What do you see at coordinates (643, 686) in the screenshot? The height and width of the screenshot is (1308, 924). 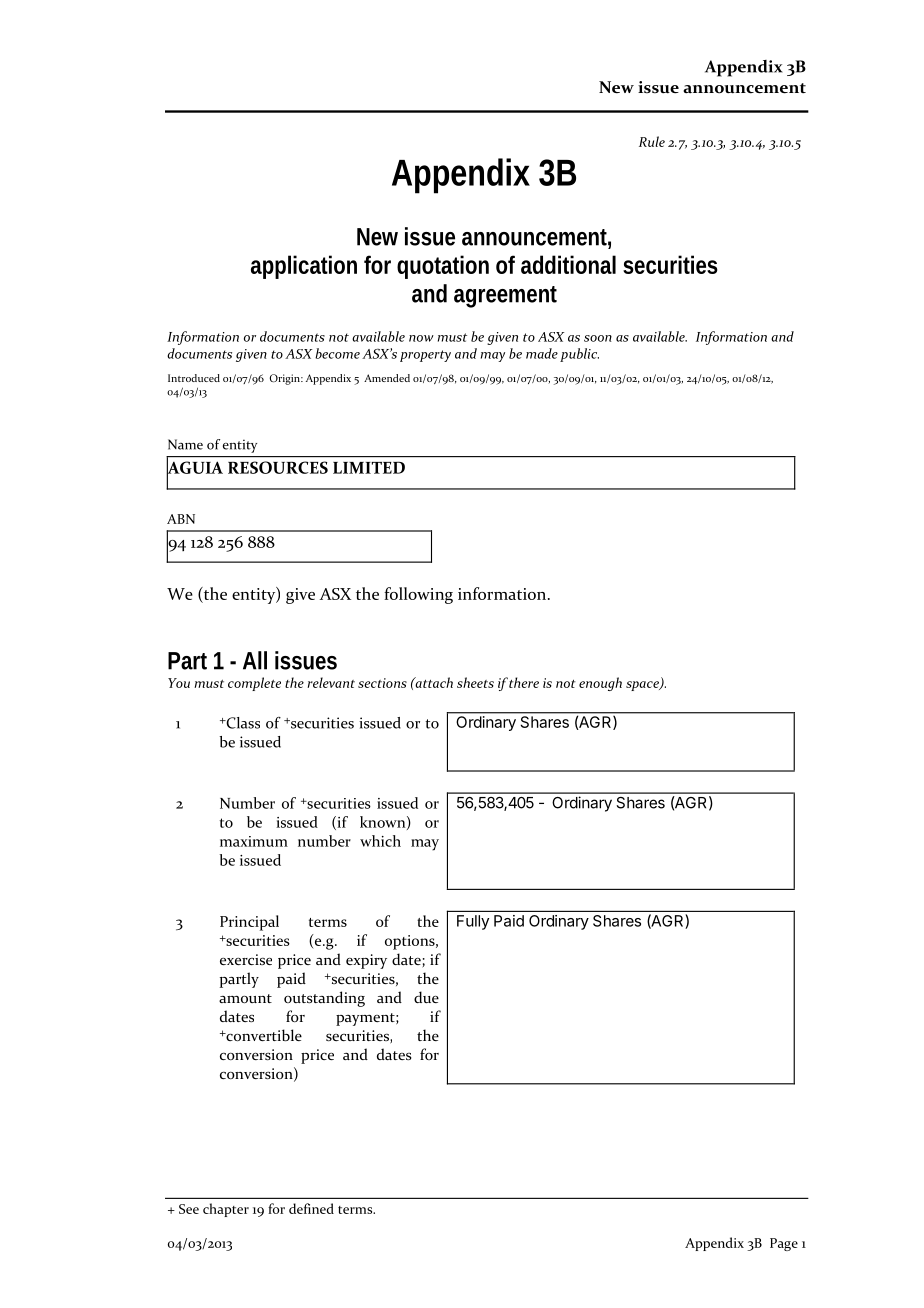 I see `space` at bounding box center [643, 686].
